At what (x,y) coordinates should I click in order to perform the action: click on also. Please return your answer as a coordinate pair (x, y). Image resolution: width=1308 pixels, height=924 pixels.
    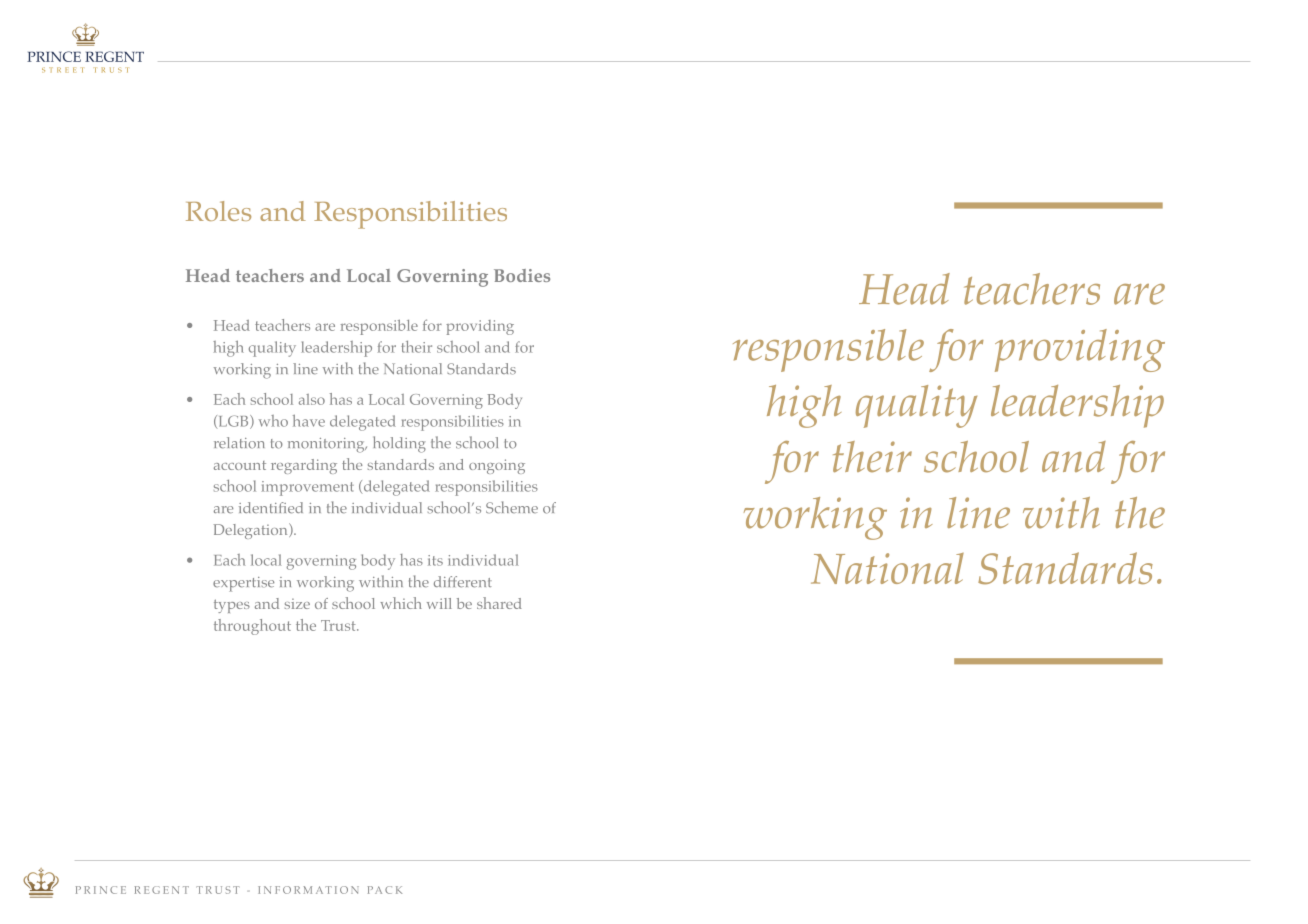
    Looking at the image, I should click on (312, 399).
